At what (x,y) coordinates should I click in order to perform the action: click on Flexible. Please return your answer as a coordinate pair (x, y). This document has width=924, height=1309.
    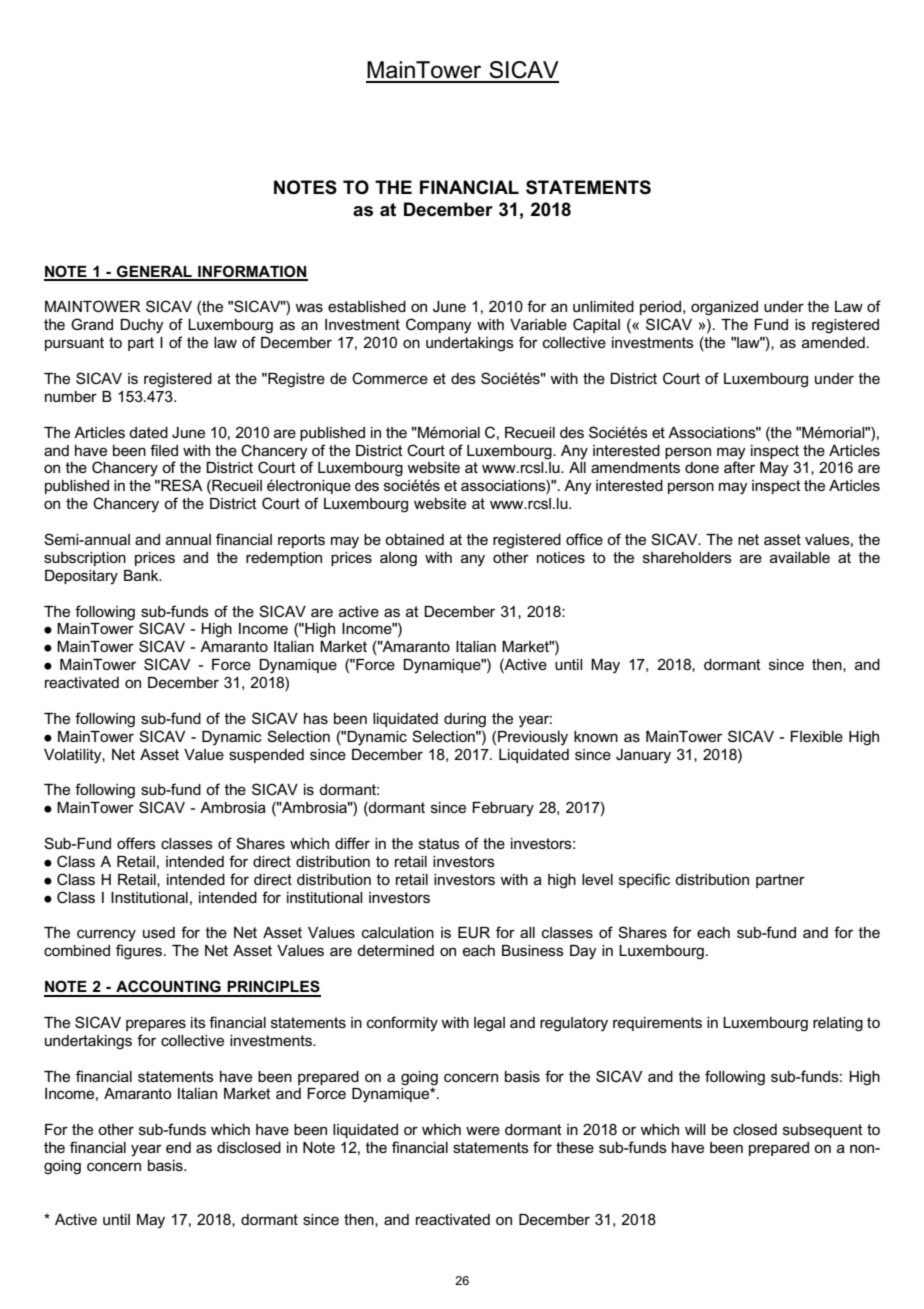
    Looking at the image, I should click on (816, 736).
